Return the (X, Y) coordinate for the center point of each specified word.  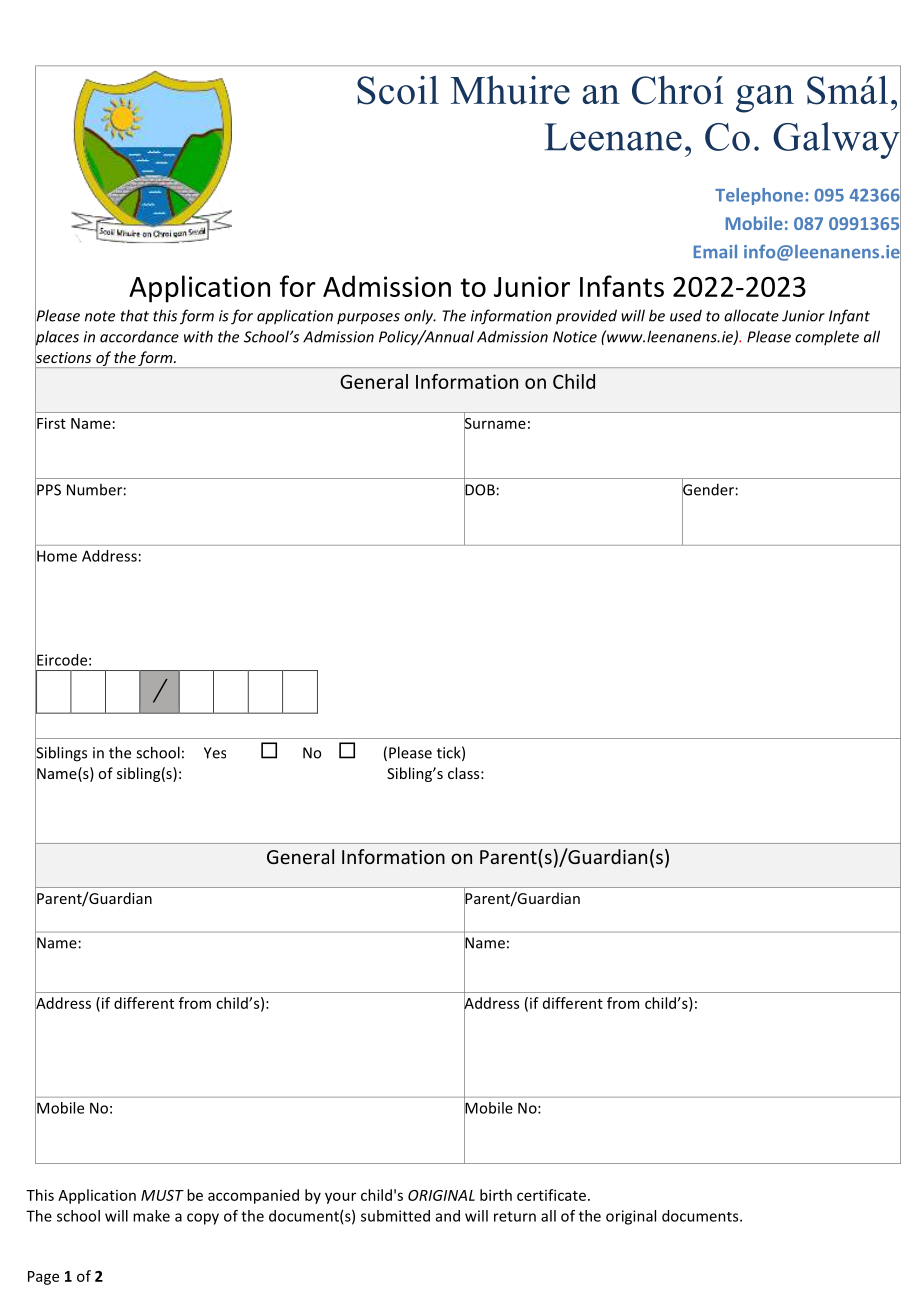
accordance (139, 336)
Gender (708, 489)
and (448, 1216)
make (151, 1216)
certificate (551, 1195)
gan (765, 99)
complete (827, 337)
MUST (162, 1195)
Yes (215, 753)
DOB (479, 490)
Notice (575, 337)
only (420, 317)
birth (496, 1195)
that (135, 315)
